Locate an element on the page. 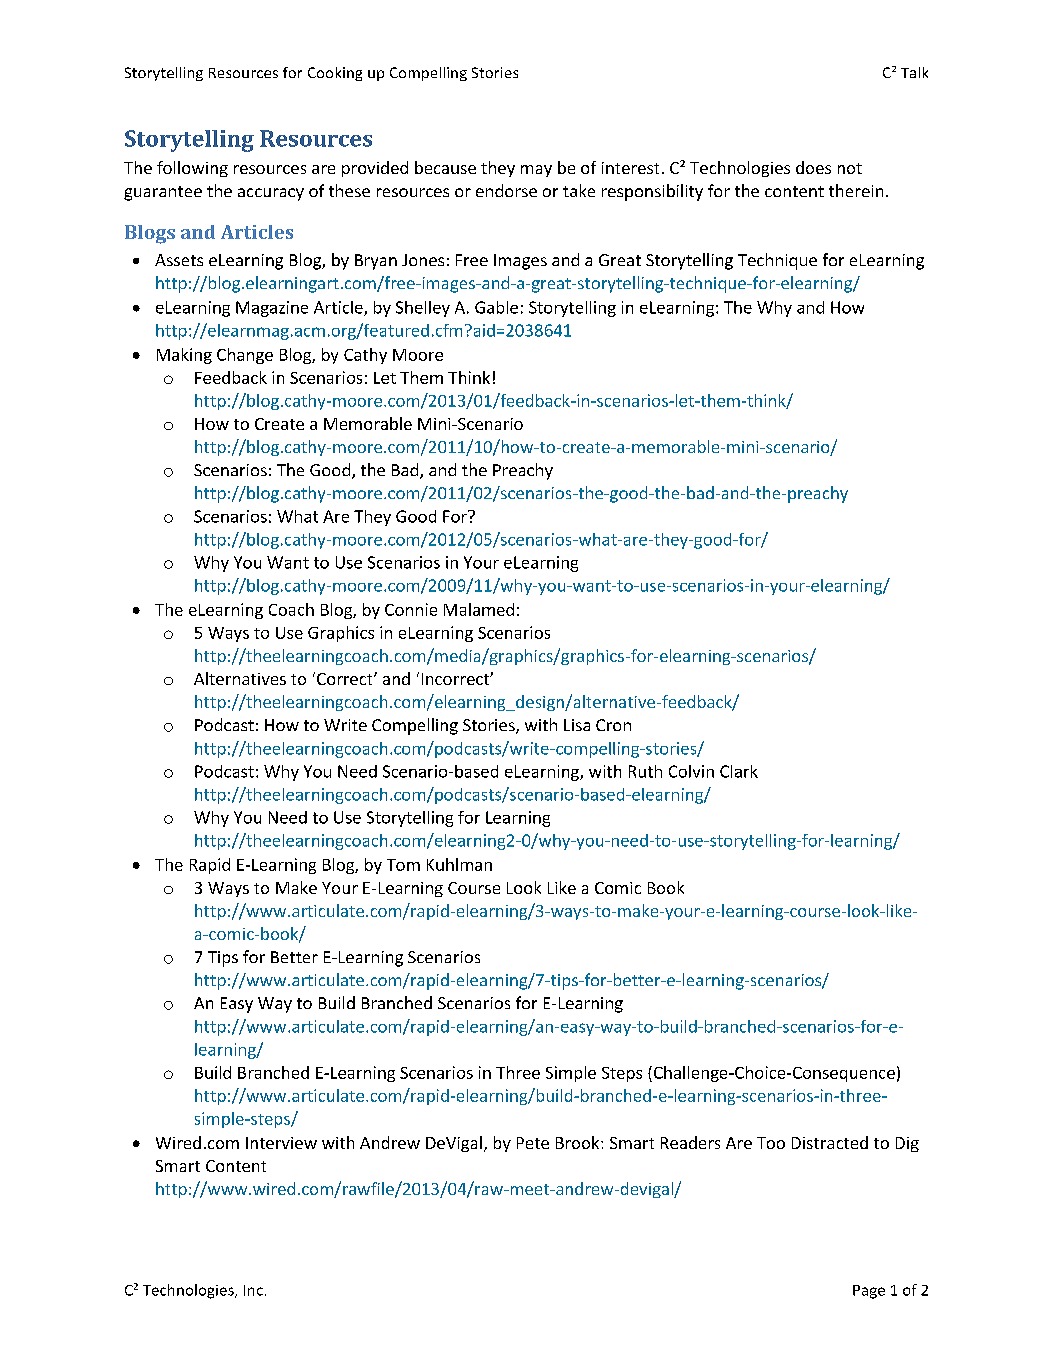  Brook is located at coordinates (579, 1142).
